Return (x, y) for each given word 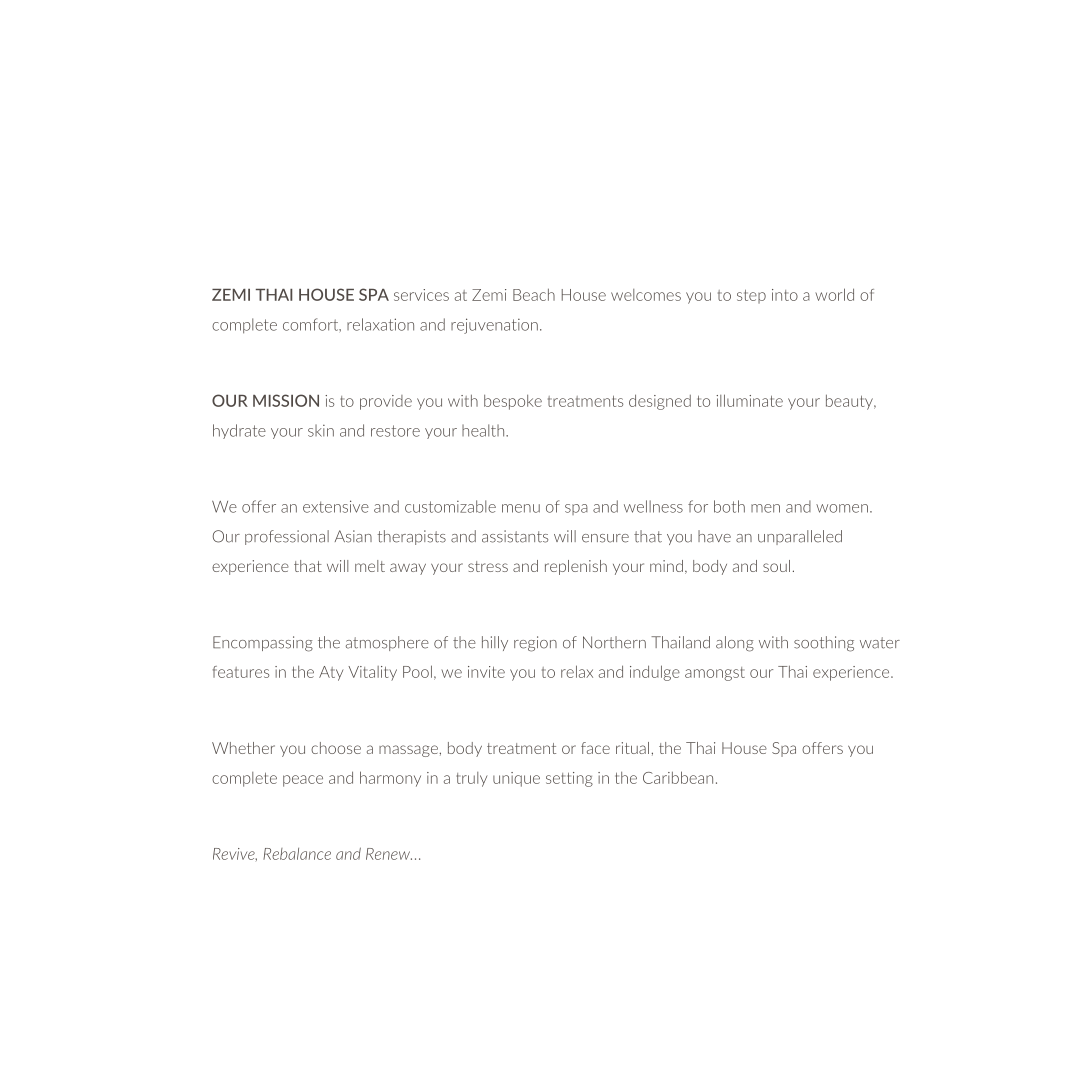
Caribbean (678, 777)
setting (569, 779)
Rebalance (297, 854)
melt (370, 566)
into (785, 295)
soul (776, 566)
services (421, 295)
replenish (576, 567)
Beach (534, 294)
